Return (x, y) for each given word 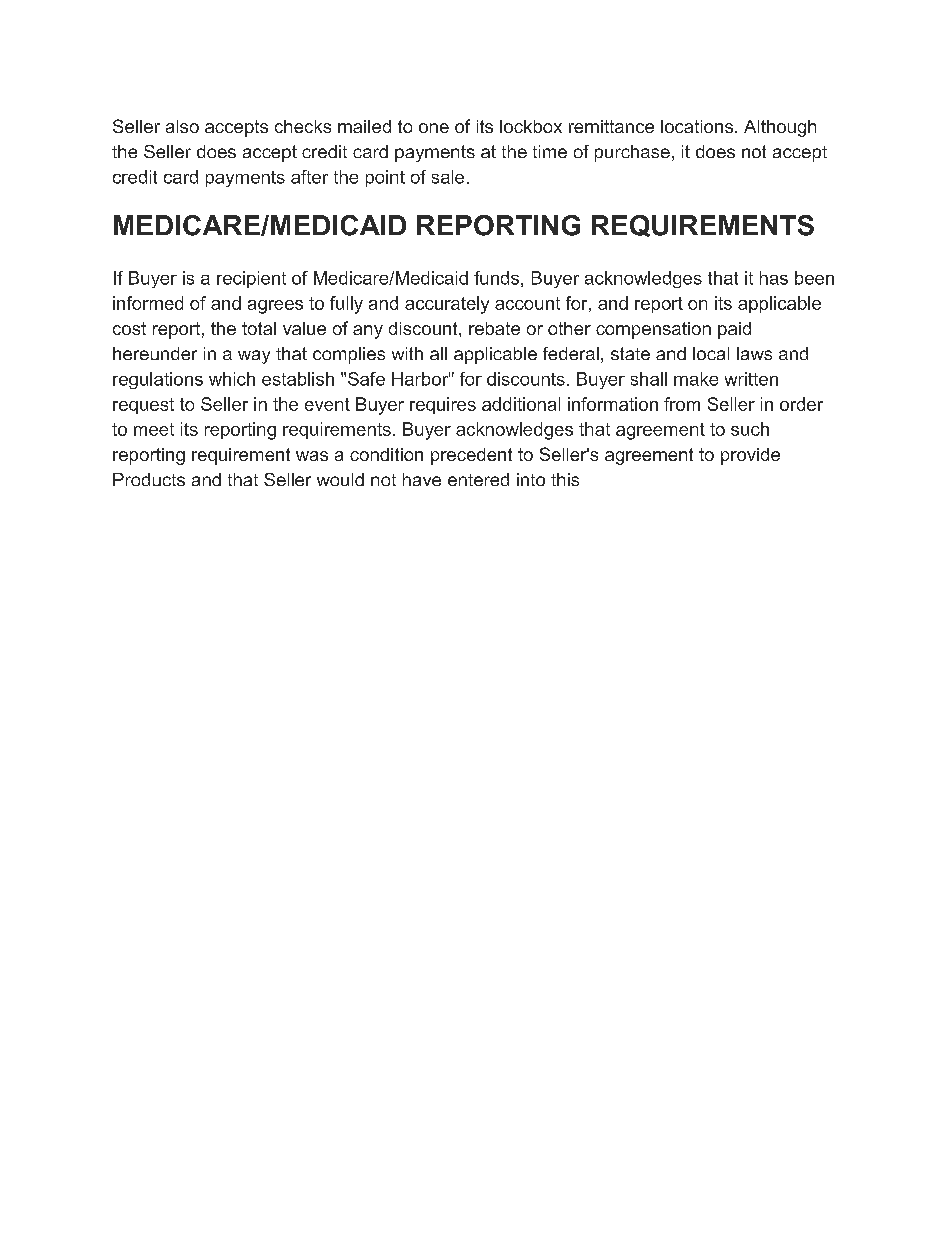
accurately (447, 305)
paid (734, 330)
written (751, 379)
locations (698, 126)
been (814, 278)
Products (149, 479)
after (309, 177)
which (232, 379)
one (434, 128)
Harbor (421, 379)
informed (148, 303)
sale (448, 177)
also (182, 126)
